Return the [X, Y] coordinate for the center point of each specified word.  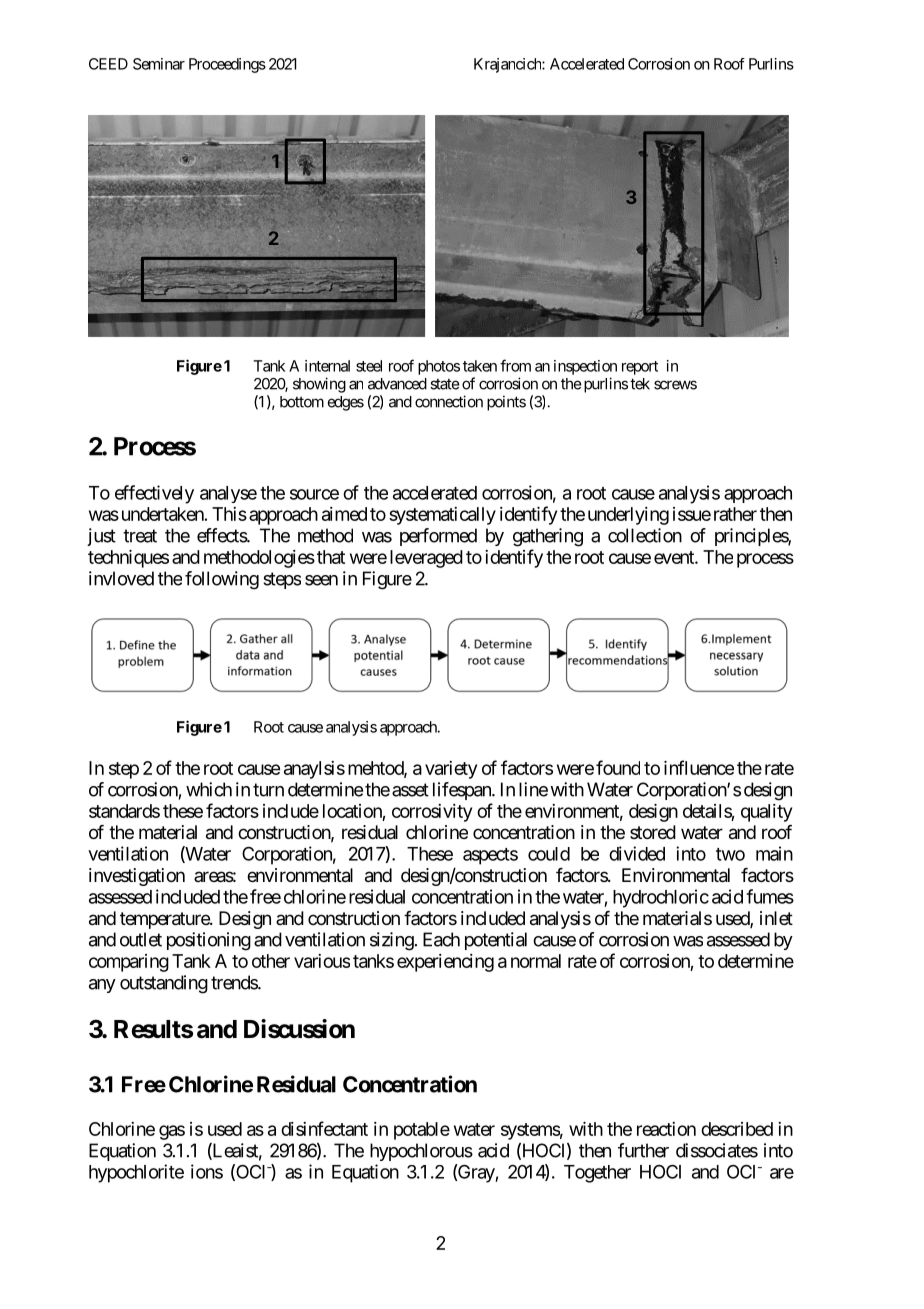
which [209, 789]
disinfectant [324, 1128]
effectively [154, 494]
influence [699, 767]
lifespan [463, 791]
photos [439, 367]
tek [640, 384]
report [640, 368]
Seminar [159, 64]
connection [449, 401]
